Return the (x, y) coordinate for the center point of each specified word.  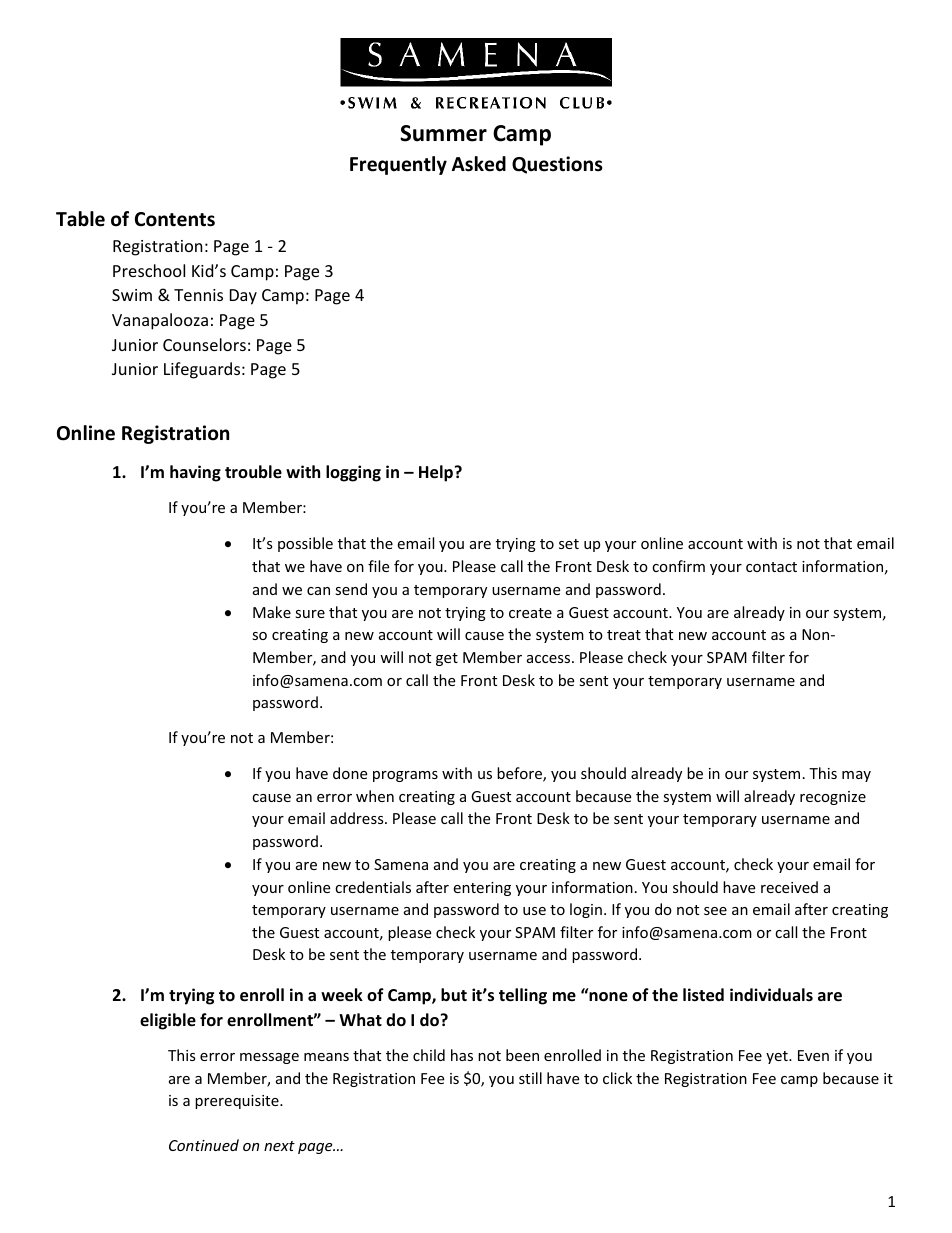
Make (272, 612)
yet (778, 1057)
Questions (557, 165)
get (447, 659)
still (530, 1078)
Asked (479, 164)
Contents (175, 219)
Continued (204, 1145)
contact (771, 567)
